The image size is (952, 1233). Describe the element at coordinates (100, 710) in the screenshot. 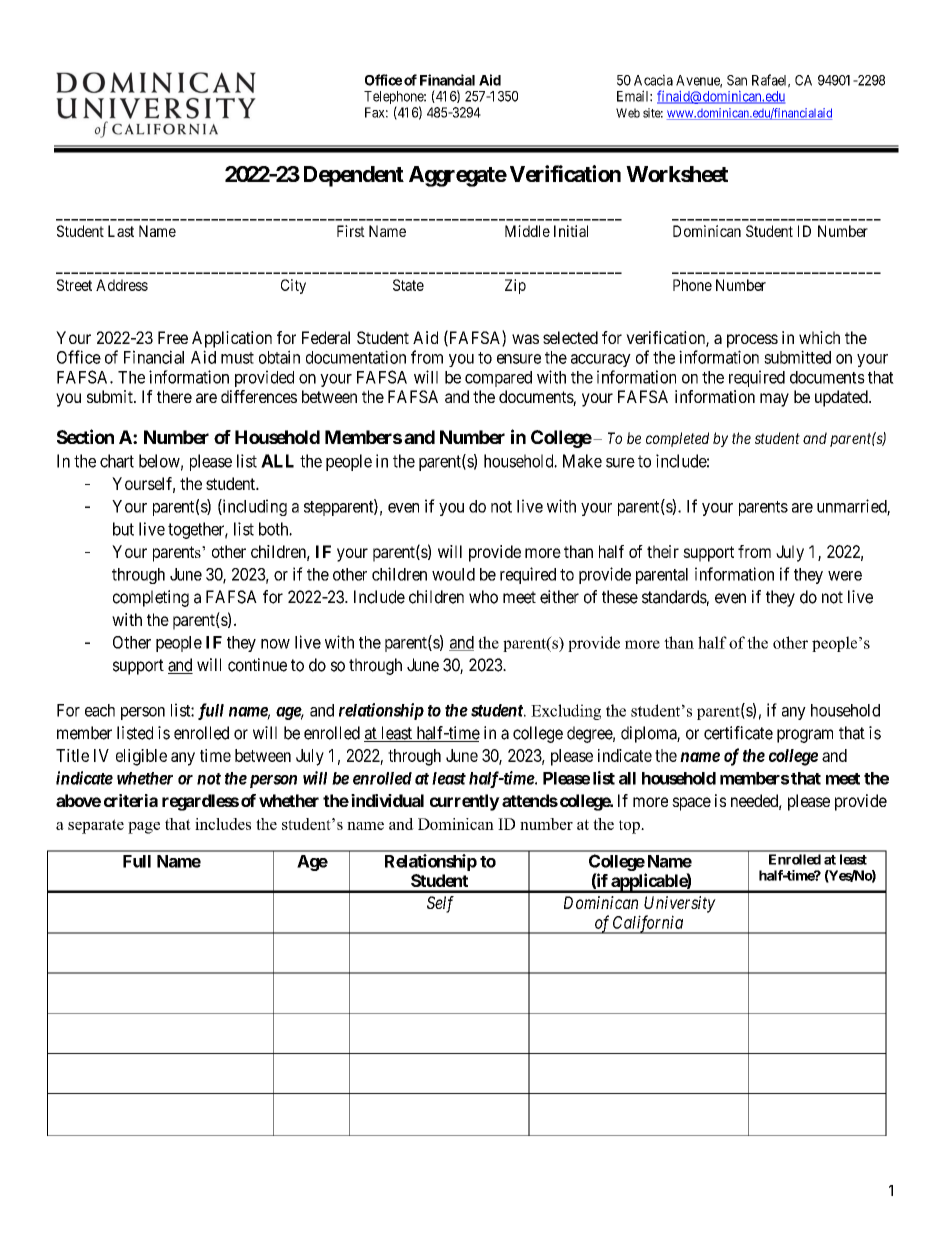

I see `each` at that location.
